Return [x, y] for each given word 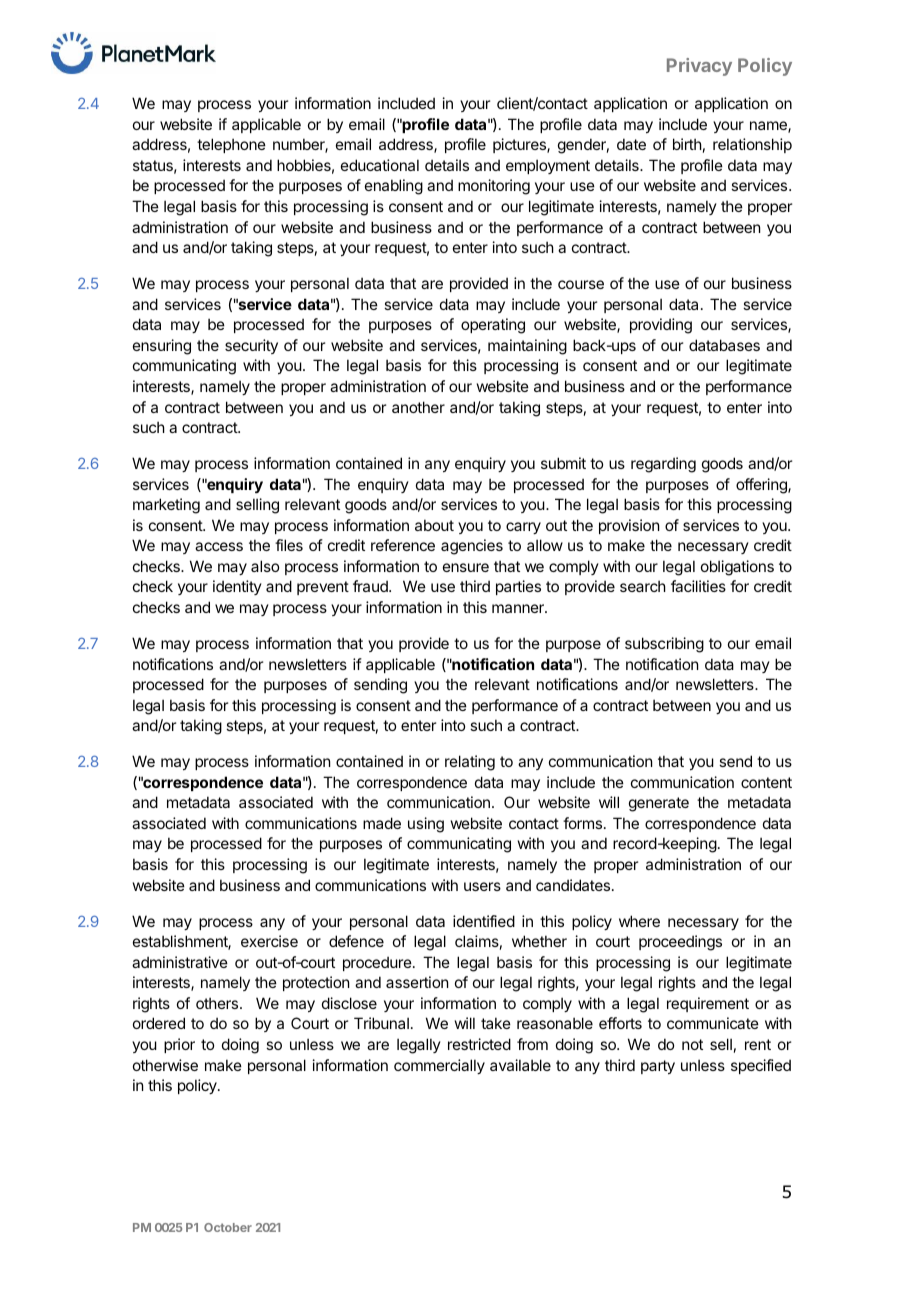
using [426, 825]
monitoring [494, 187]
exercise [269, 941]
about [434, 525]
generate [659, 804]
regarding [663, 465]
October [228, 1227]
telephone [231, 145]
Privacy [699, 67]
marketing [166, 506]
